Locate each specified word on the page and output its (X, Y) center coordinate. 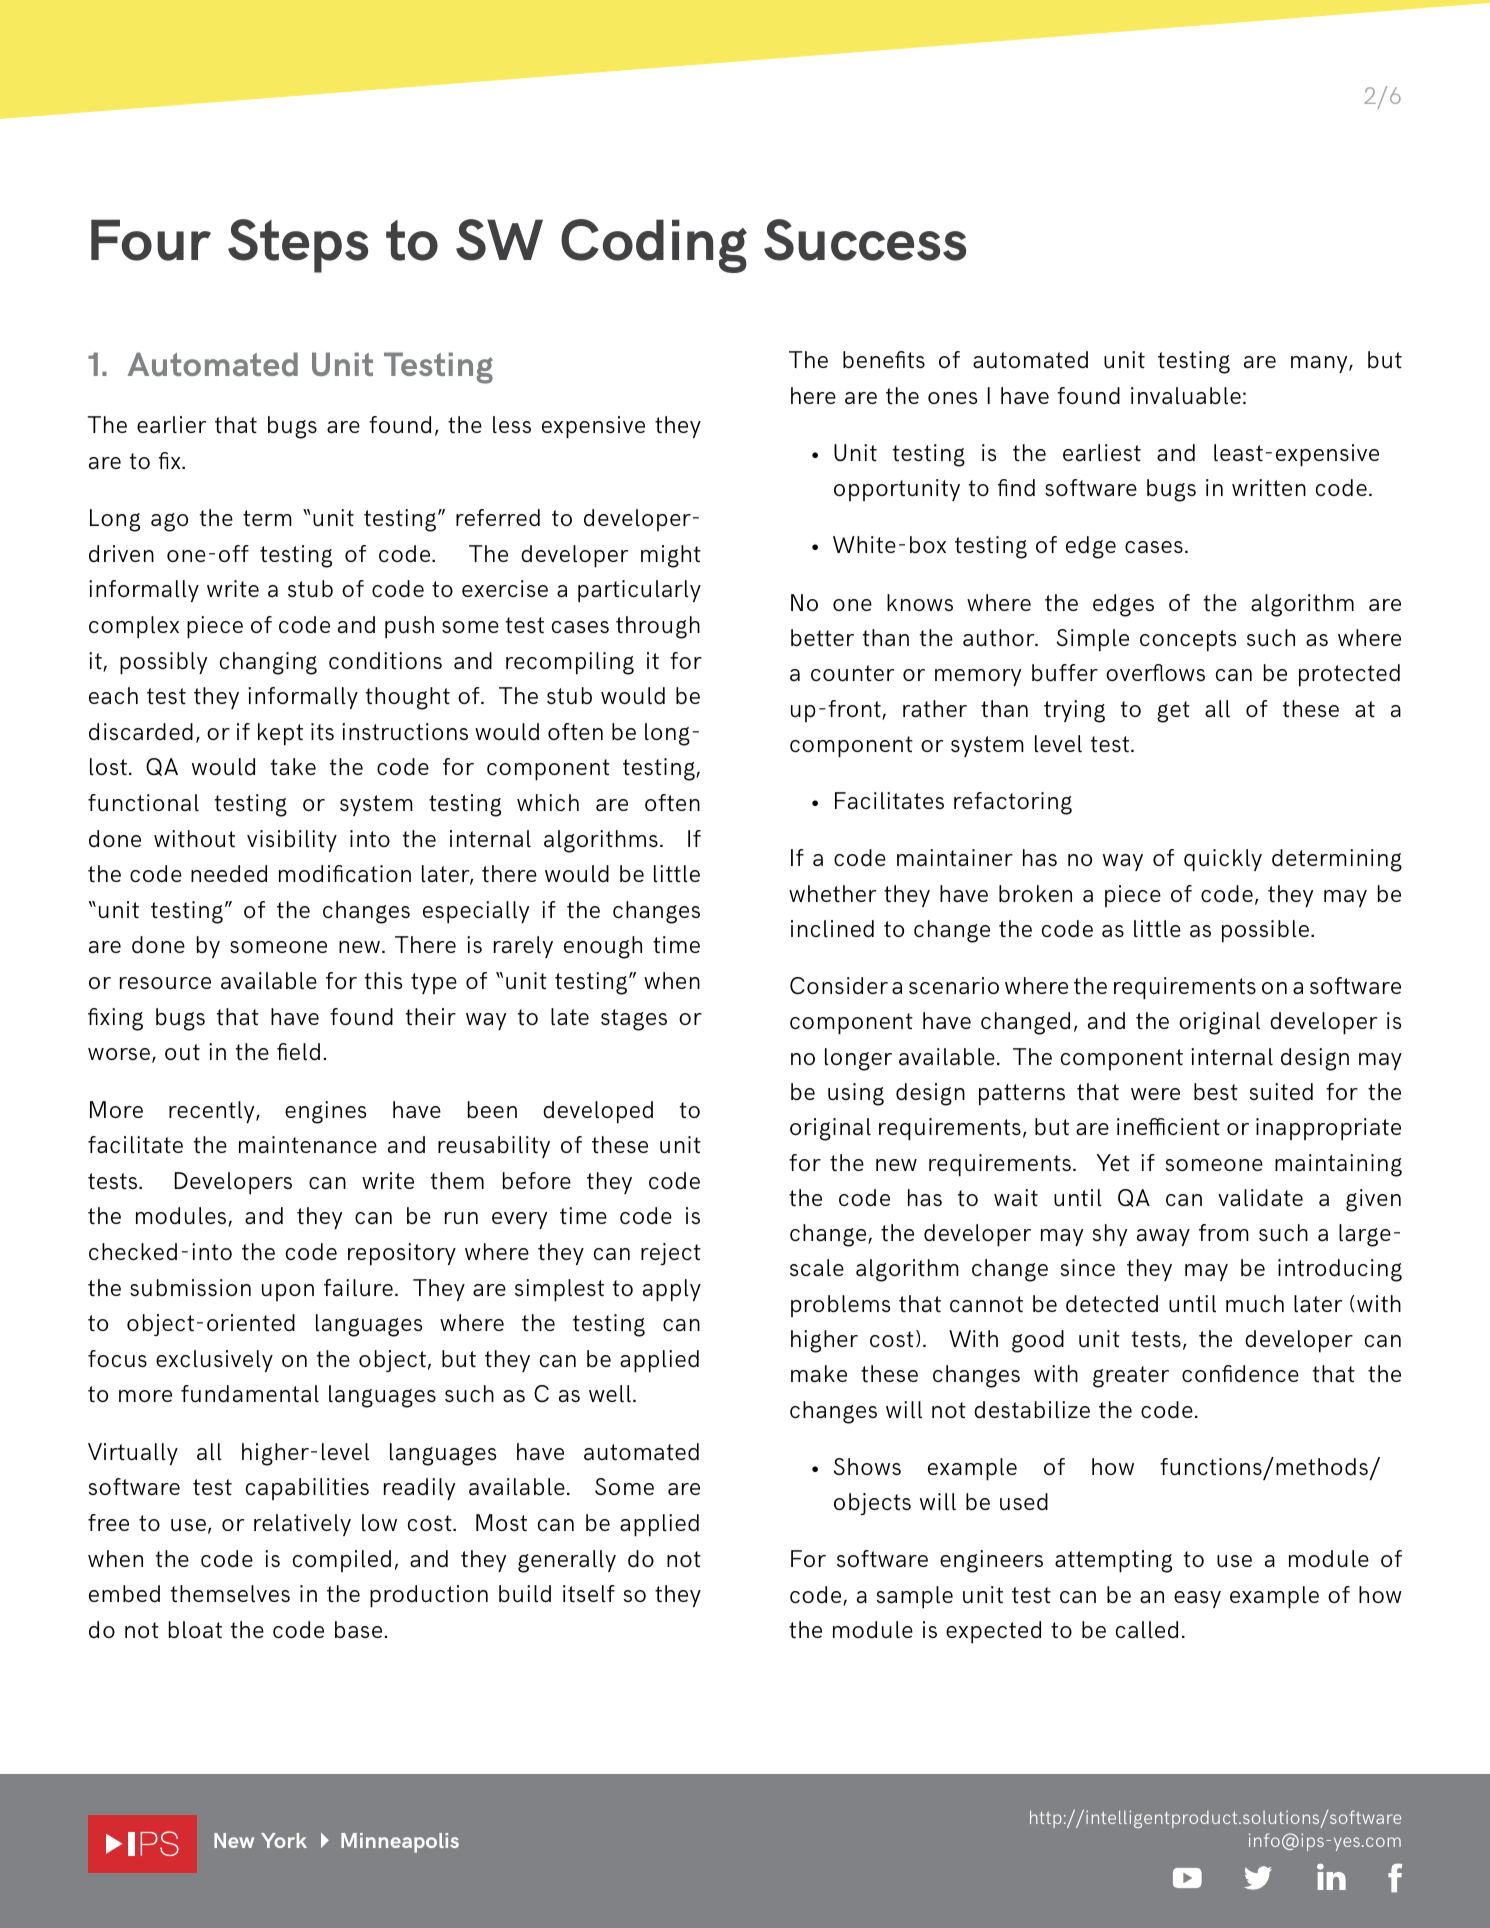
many (1320, 364)
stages (634, 1020)
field (298, 1052)
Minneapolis (400, 1843)
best (1216, 1092)
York (284, 1840)
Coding (654, 246)
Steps (298, 246)
